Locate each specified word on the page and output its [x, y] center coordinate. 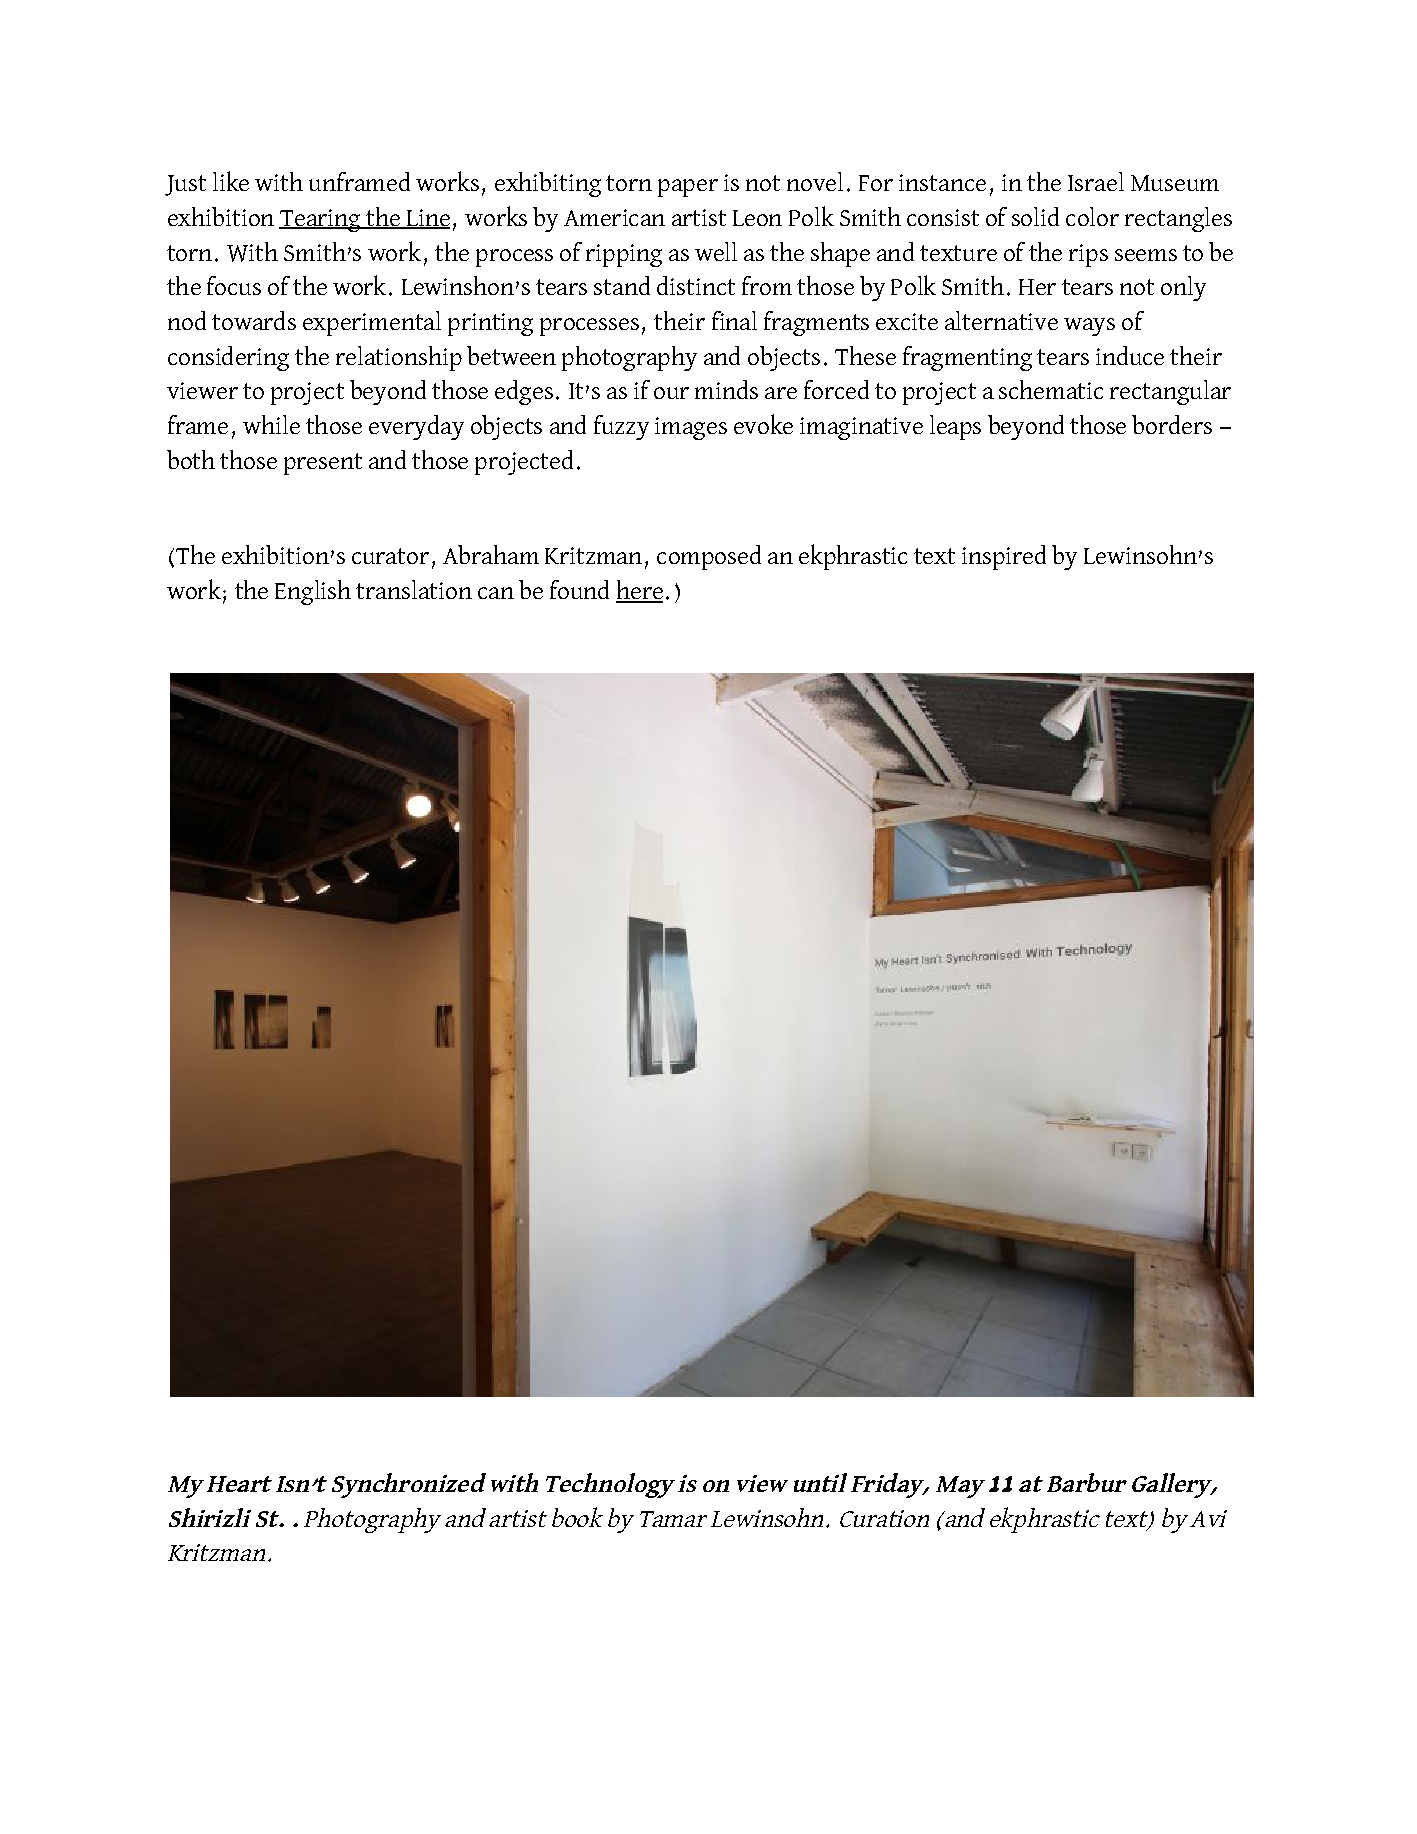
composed [709, 557]
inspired [1004, 557]
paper [688, 188]
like [231, 181]
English [313, 592]
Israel [1096, 181]
